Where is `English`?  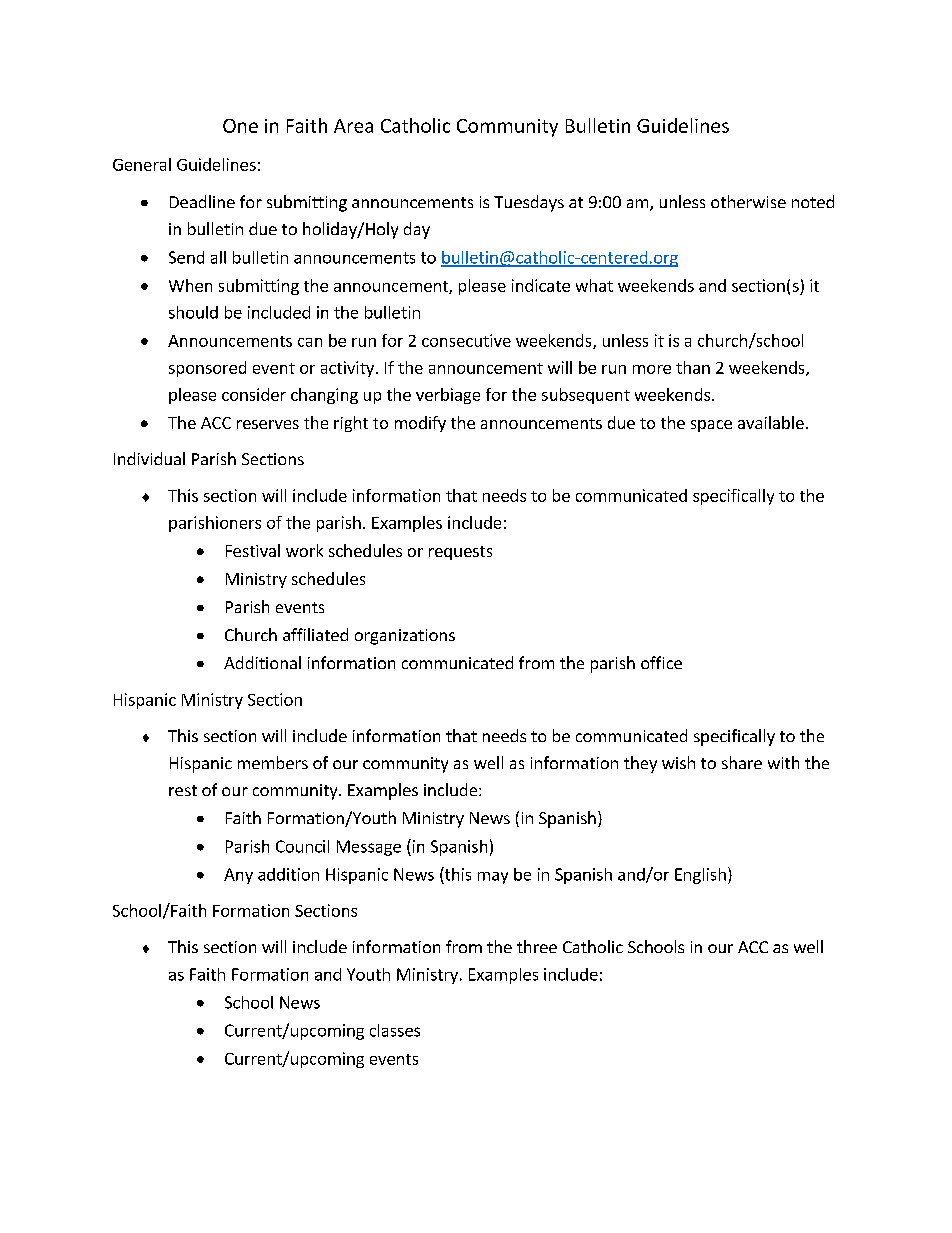 English is located at coordinates (700, 876).
